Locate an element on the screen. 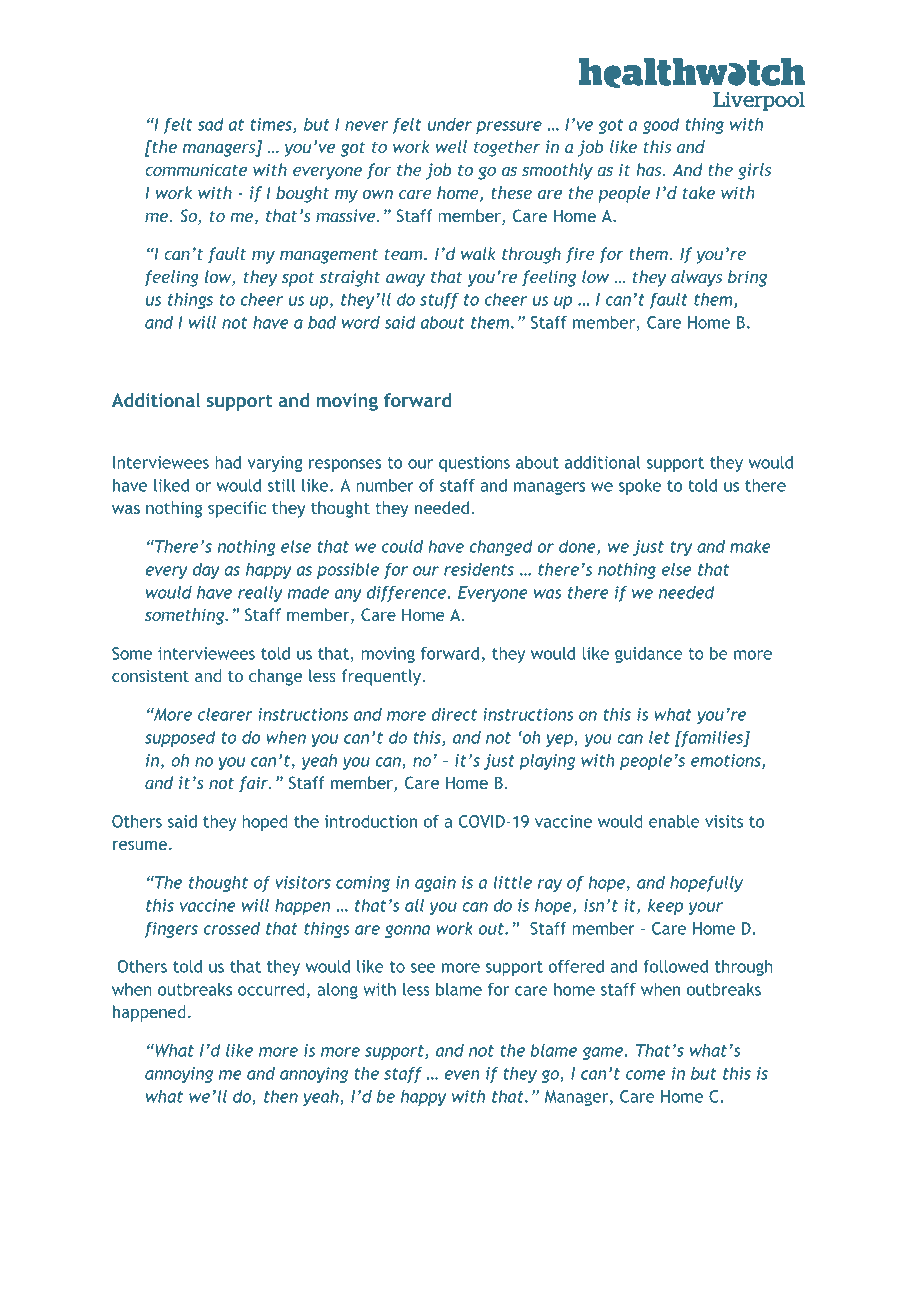 The height and width of the screenshot is (1308, 924). has is located at coordinates (650, 169).
